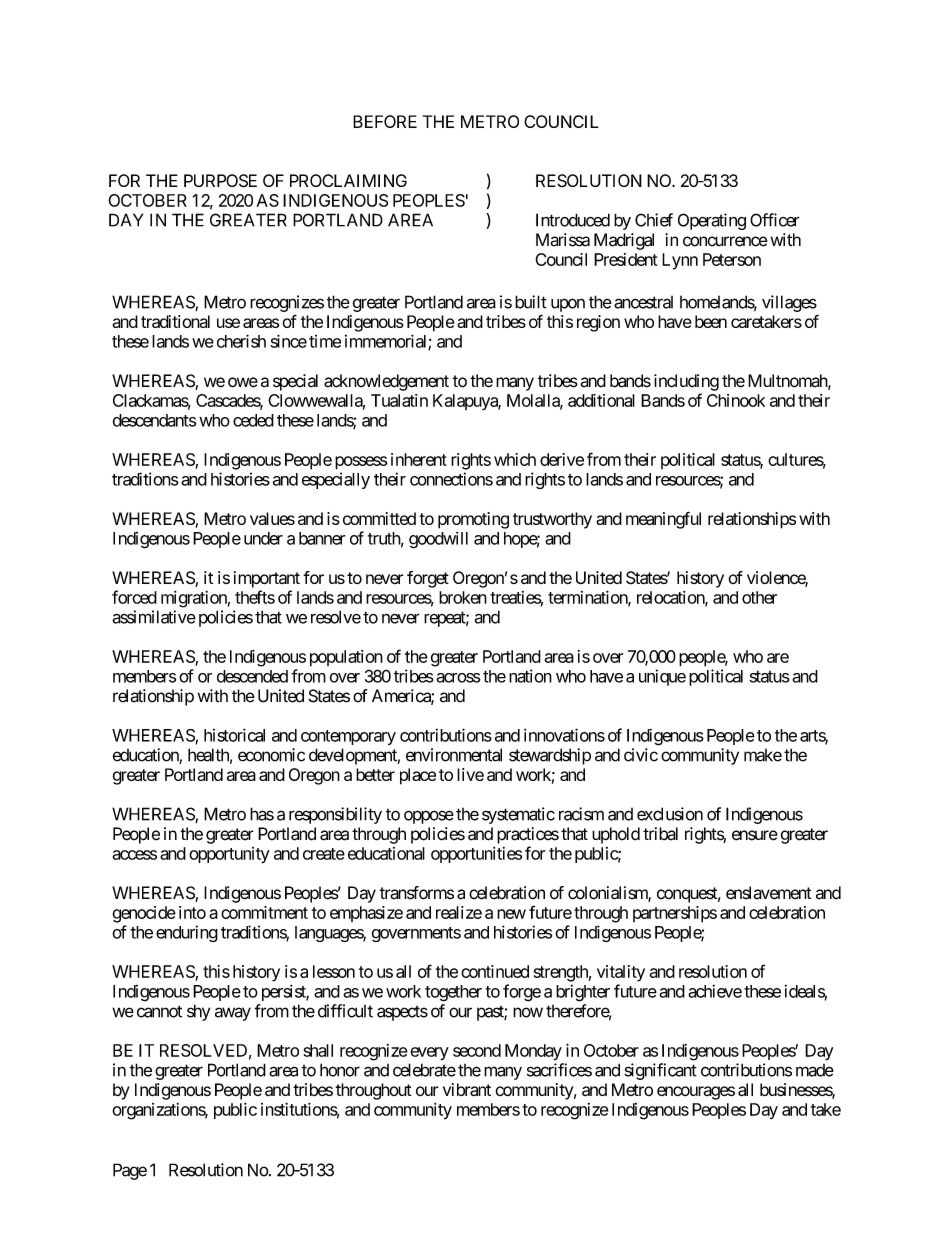  I want to click on BEFORE, so click(385, 121).
